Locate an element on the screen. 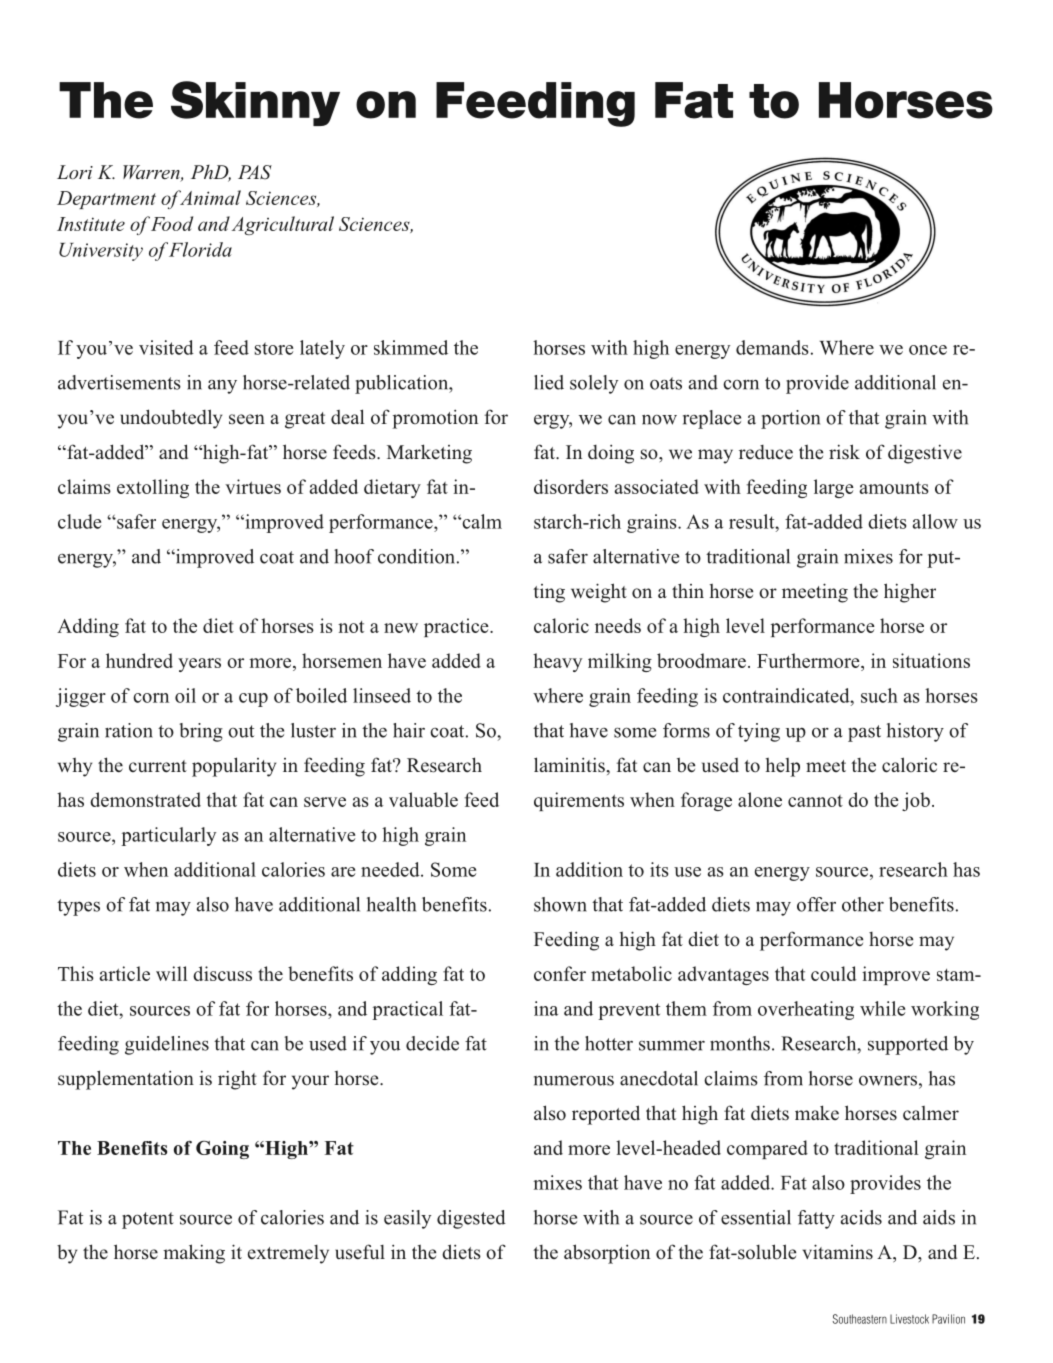 The width and height of the screenshot is (1053, 1363). could is located at coordinates (834, 973).
